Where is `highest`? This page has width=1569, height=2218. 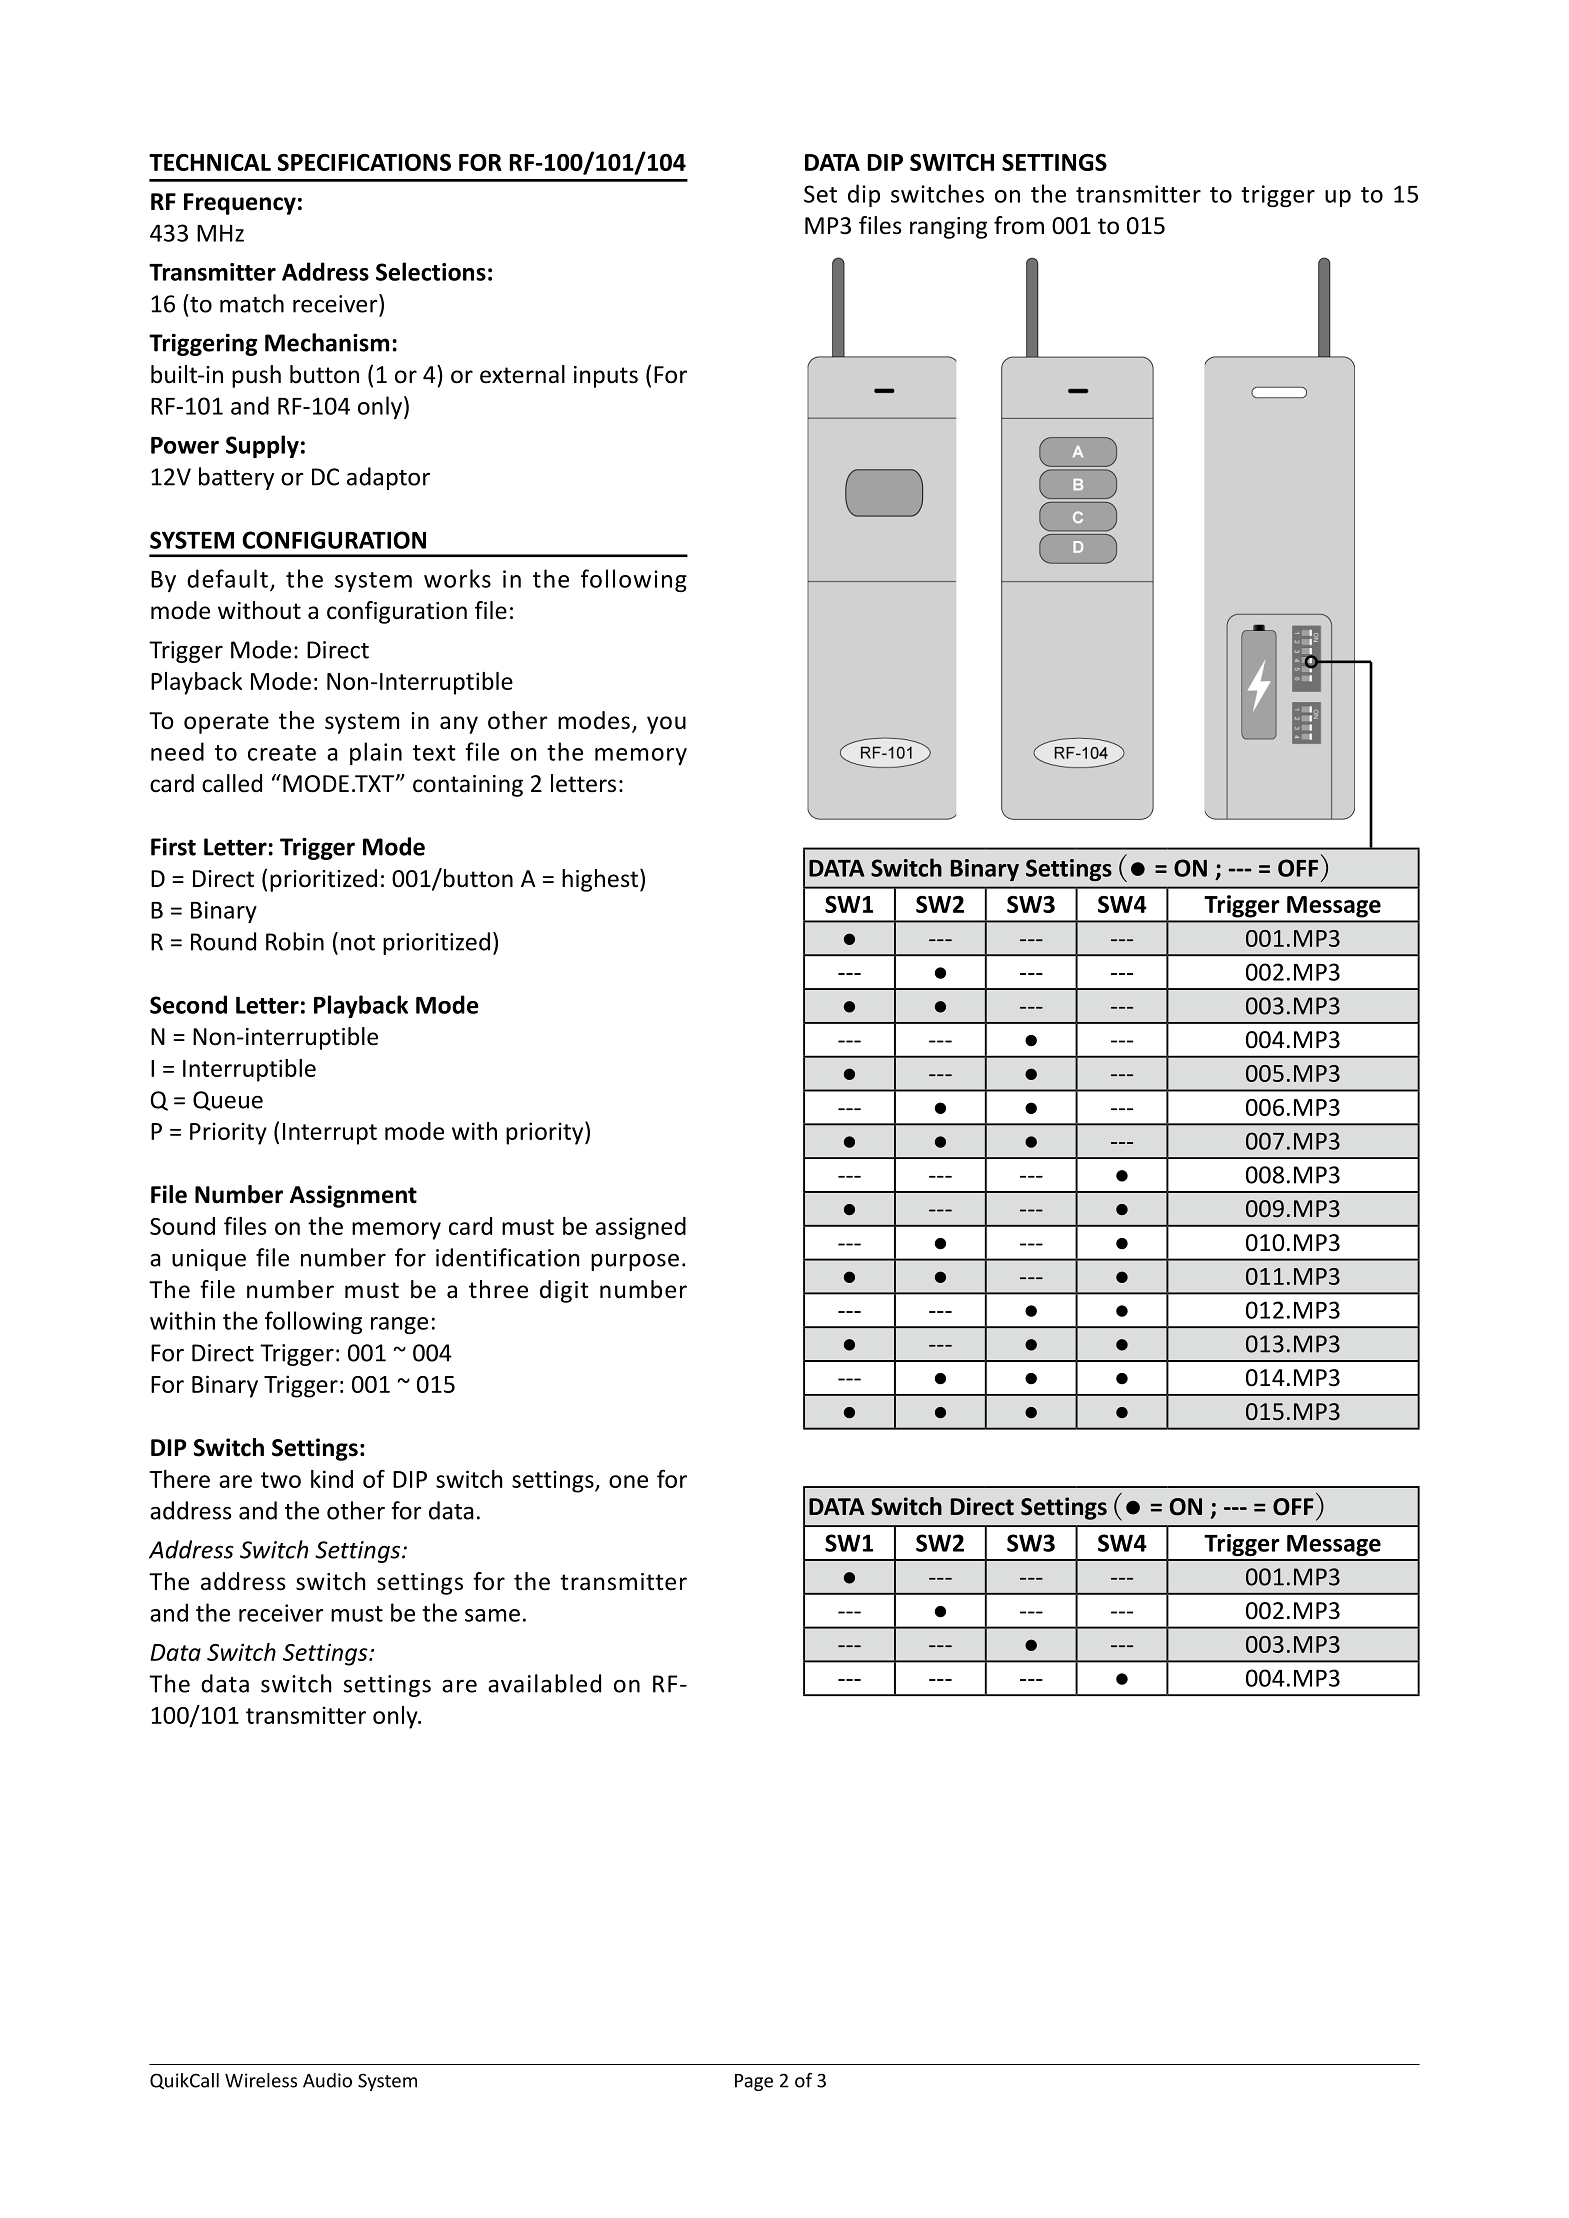
highest is located at coordinates (600, 880).
